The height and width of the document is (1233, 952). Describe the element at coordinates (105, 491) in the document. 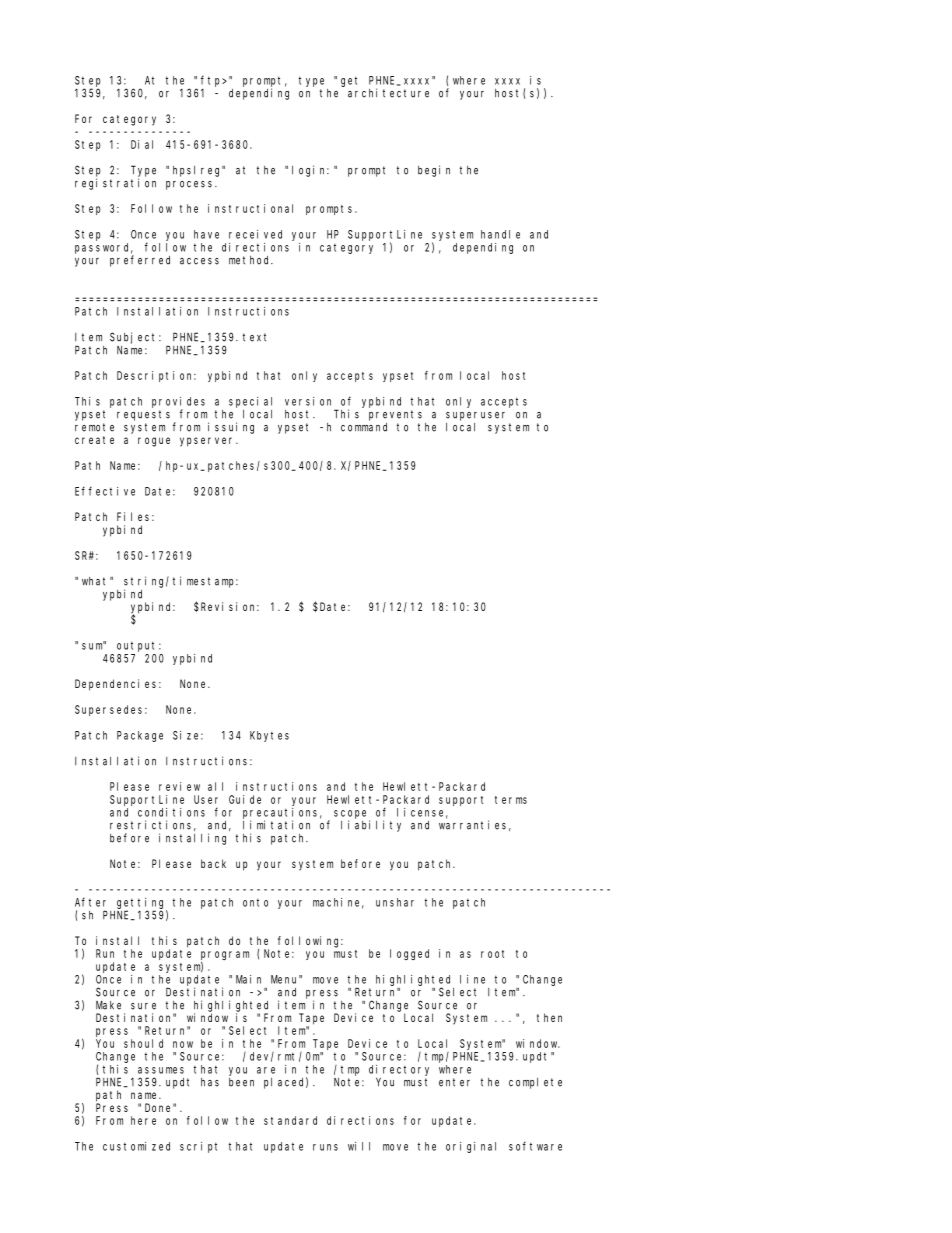

I see `Effective` at that location.
